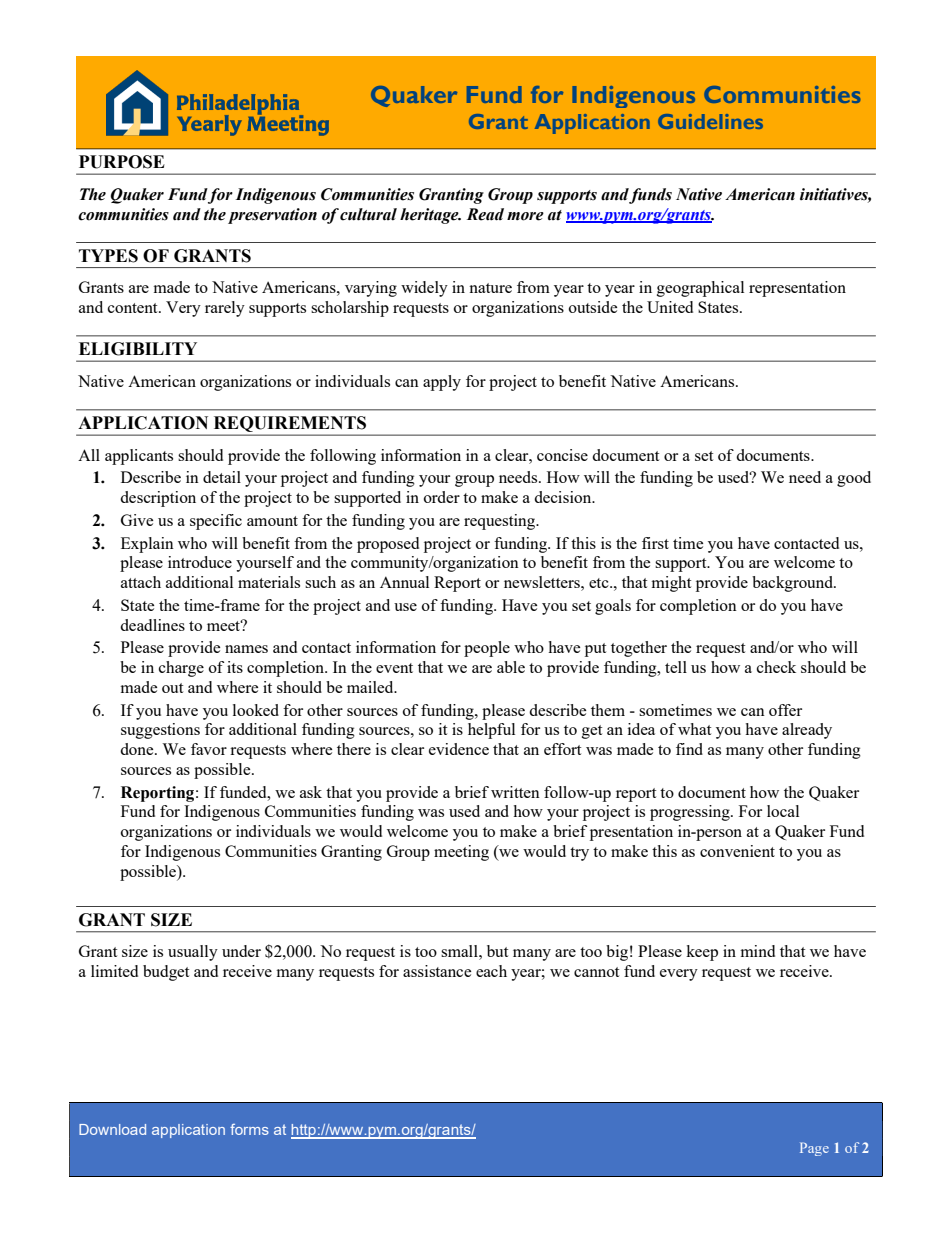  Describe the element at coordinates (249, 1129) in the screenshot. I see `forms` at that location.
